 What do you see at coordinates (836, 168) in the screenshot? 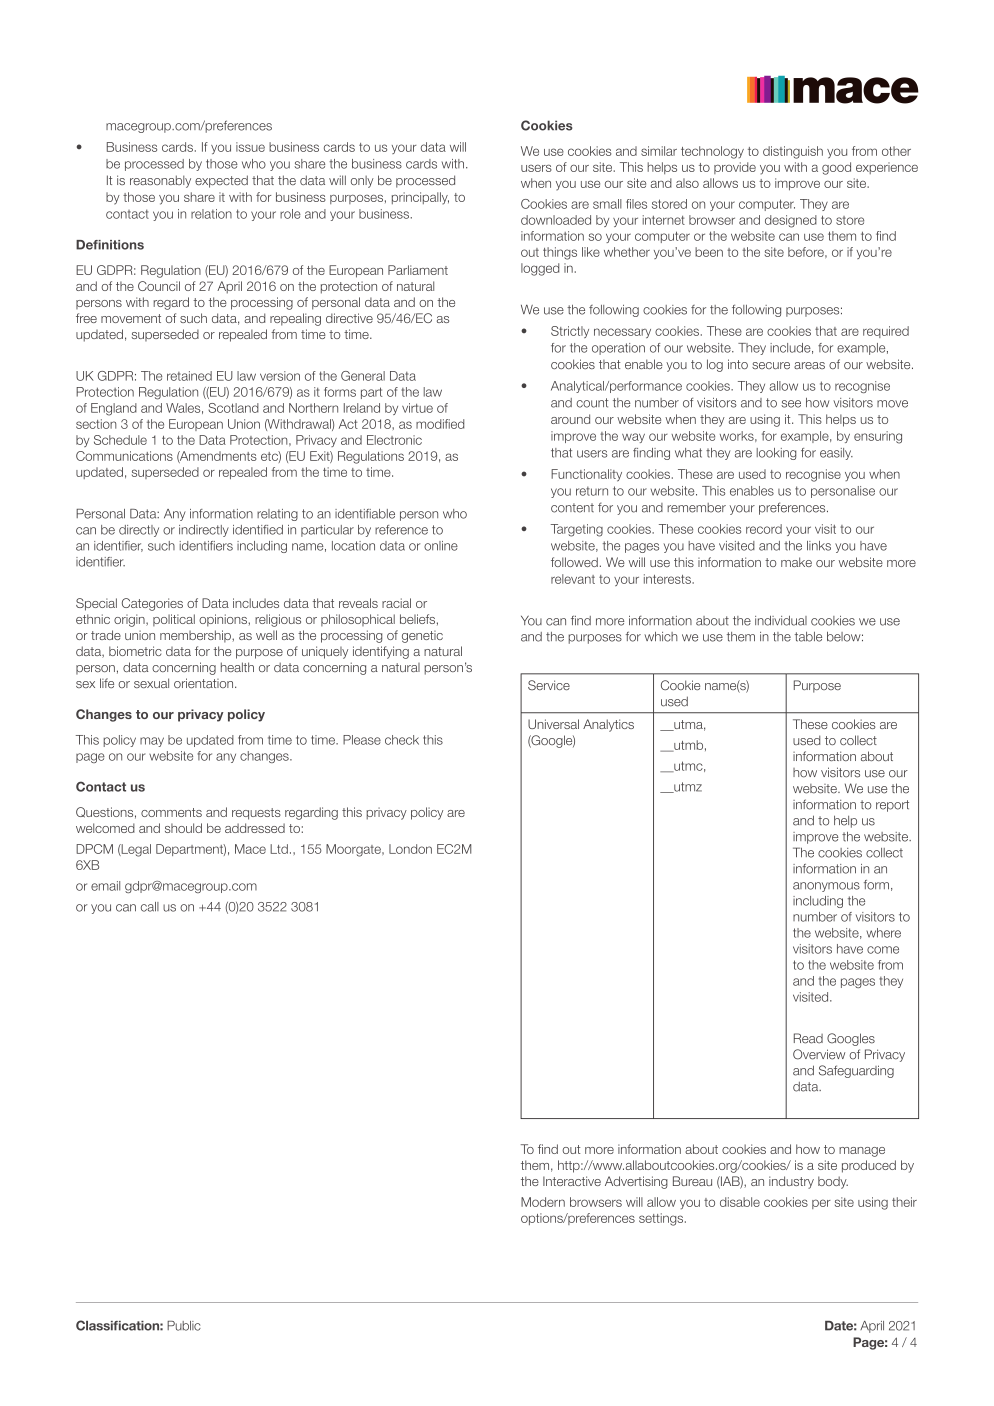
I see `good` at bounding box center [836, 168].
